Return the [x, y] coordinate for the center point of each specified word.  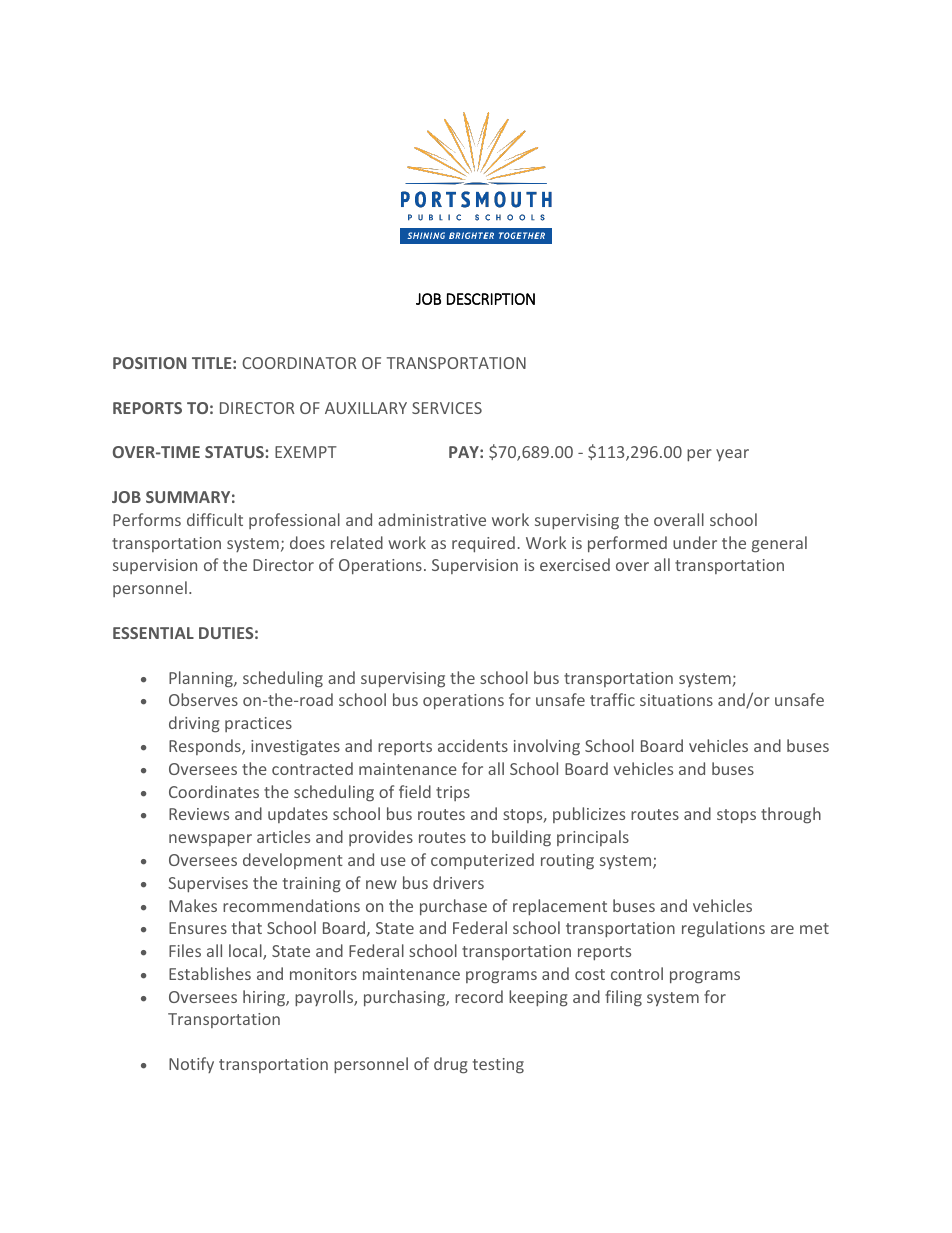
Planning [202, 679]
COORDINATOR [299, 363]
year [732, 455]
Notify [191, 1065]
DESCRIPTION [491, 299]
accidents [473, 745]
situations [676, 700]
